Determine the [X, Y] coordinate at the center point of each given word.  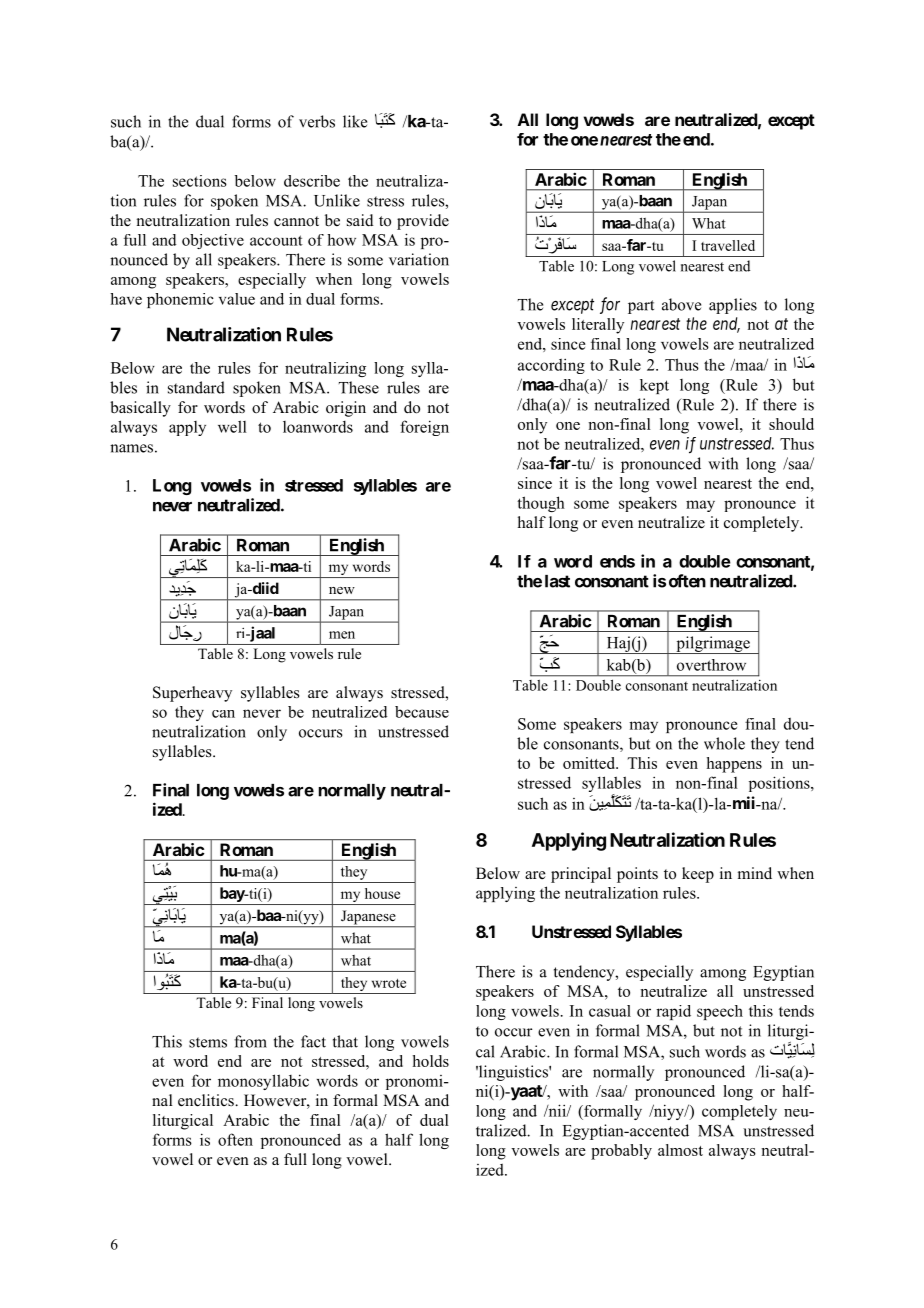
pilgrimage [713, 645]
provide [423, 222]
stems [208, 1042]
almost [680, 1150]
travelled [728, 245]
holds [431, 1061]
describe [312, 181]
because [422, 712]
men [342, 635]
